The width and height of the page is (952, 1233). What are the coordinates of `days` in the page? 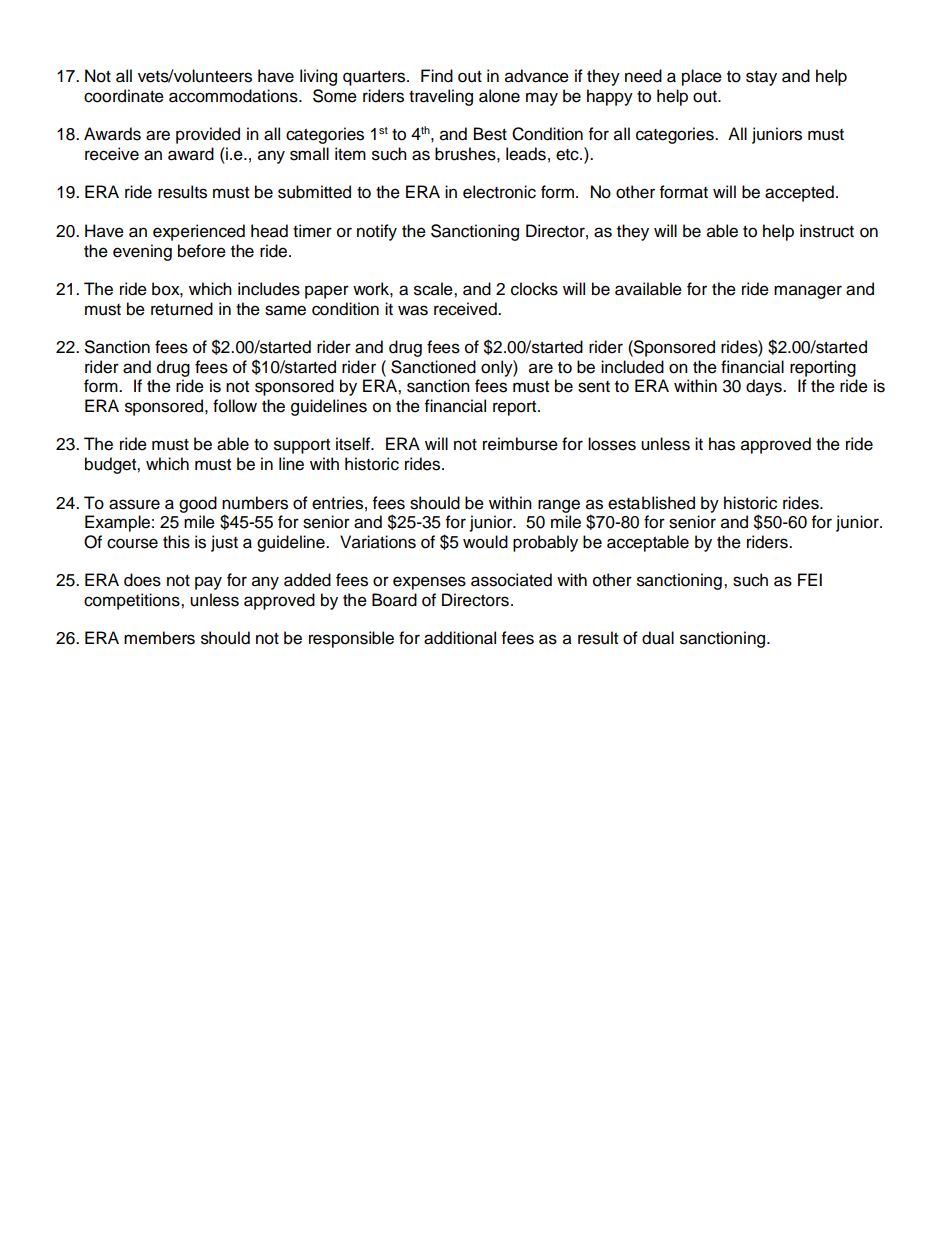 It's located at (765, 387).
